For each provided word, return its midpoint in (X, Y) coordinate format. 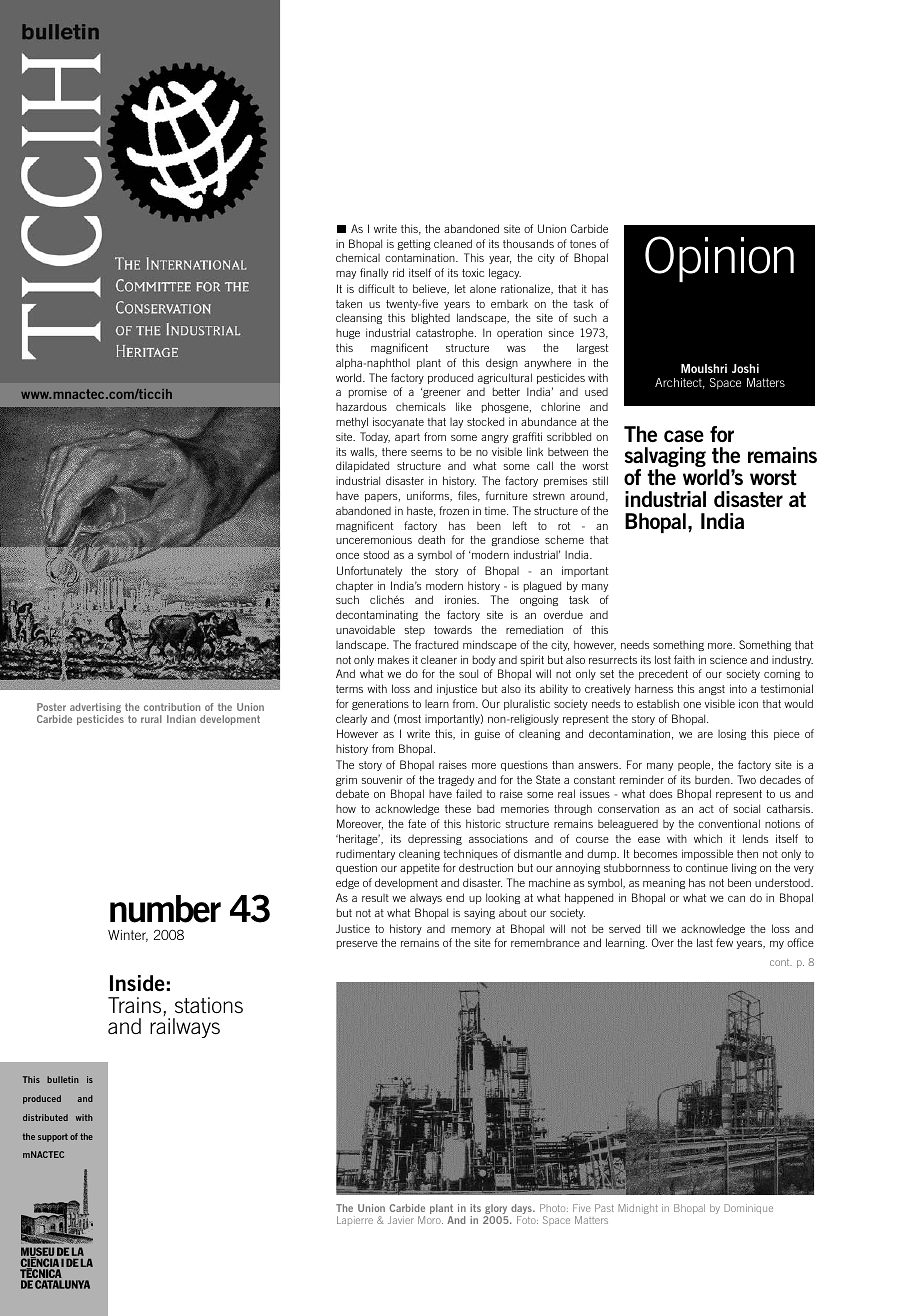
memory (471, 931)
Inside (137, 983)
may (346, 275)
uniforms (429, 496)
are (705, 735)
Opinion (719, 259)
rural (151, 719)
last (705, 942)
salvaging (665, 458)
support (53, 1137)
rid (398, 272)
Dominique (748, 1209)
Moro (430, 1220)
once (347, 556)
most (408, 719)
